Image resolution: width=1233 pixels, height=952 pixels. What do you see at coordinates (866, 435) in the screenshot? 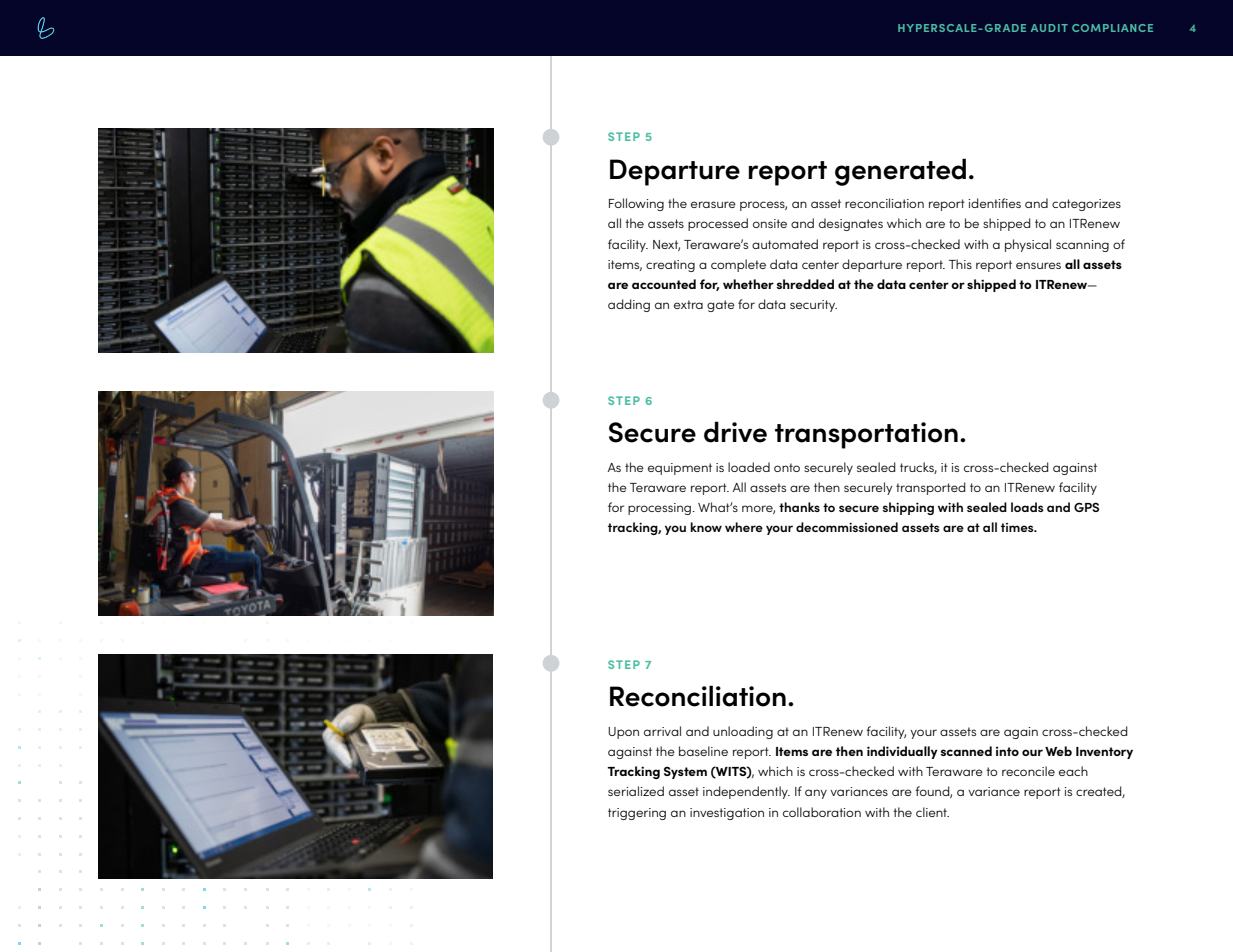
I see `transportation` at bounding box center [866, 435].
